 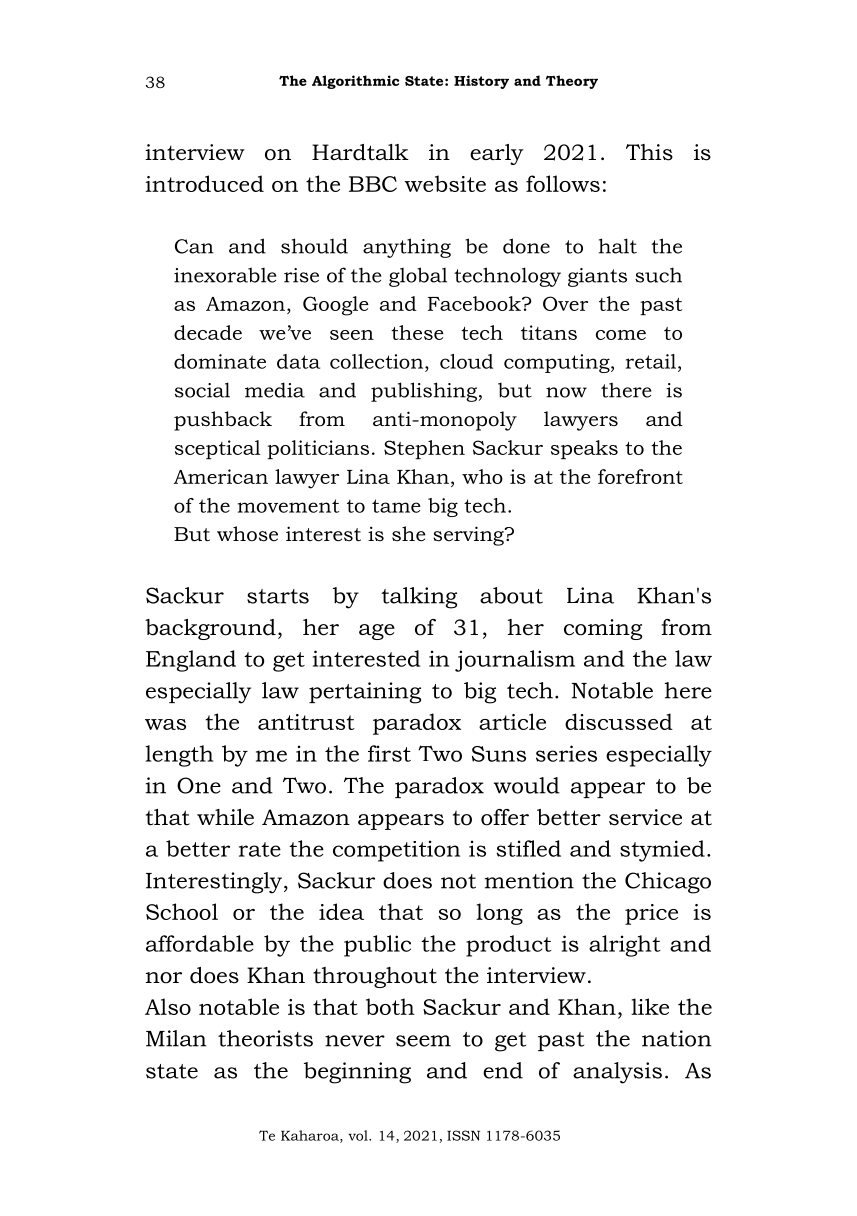 I want to click on introduced, so click(x=204, y=183).
